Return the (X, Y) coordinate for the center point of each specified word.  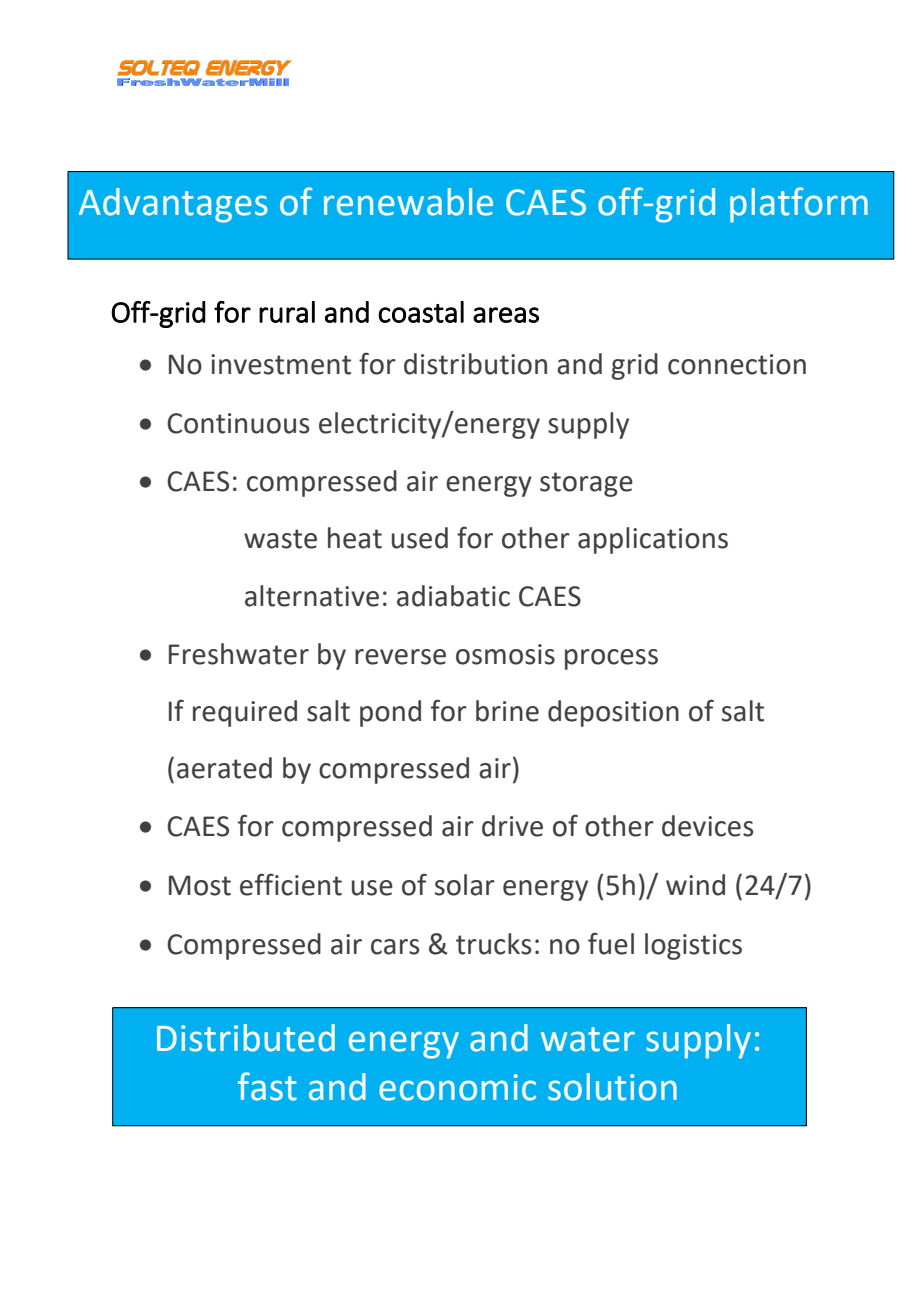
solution (612, 1087)
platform (799, 205)
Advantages (173, 205)
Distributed (246, 1038)
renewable (408, 202)
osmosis (505, 654)
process (611, 659)
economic (457, 1087)
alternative (312, 596)
